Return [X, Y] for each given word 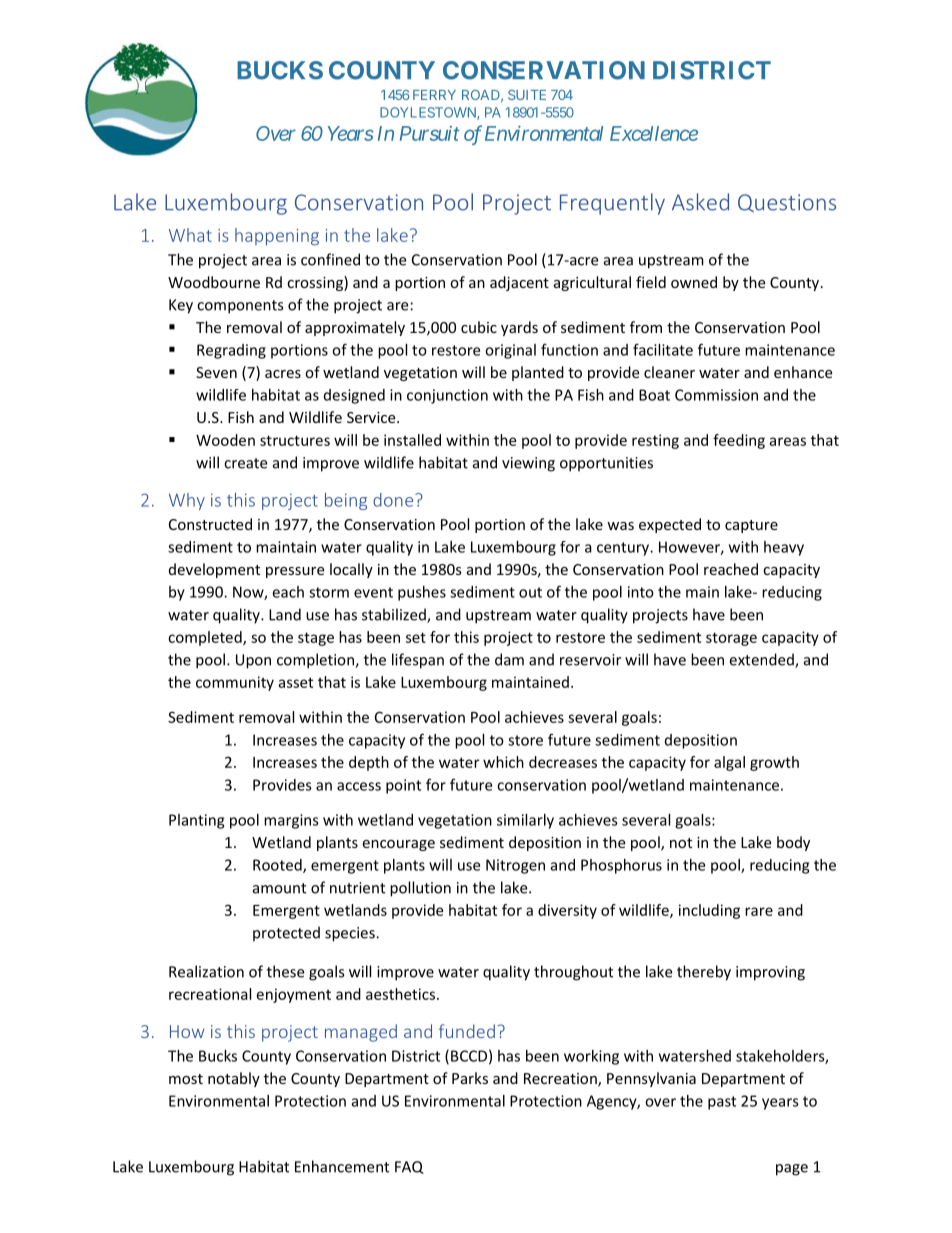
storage [731, 639]
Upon [253, 661]
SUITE [527, 95]
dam [509, 659]
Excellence [654, 133]
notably [234, 1079]
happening [277, 237]
